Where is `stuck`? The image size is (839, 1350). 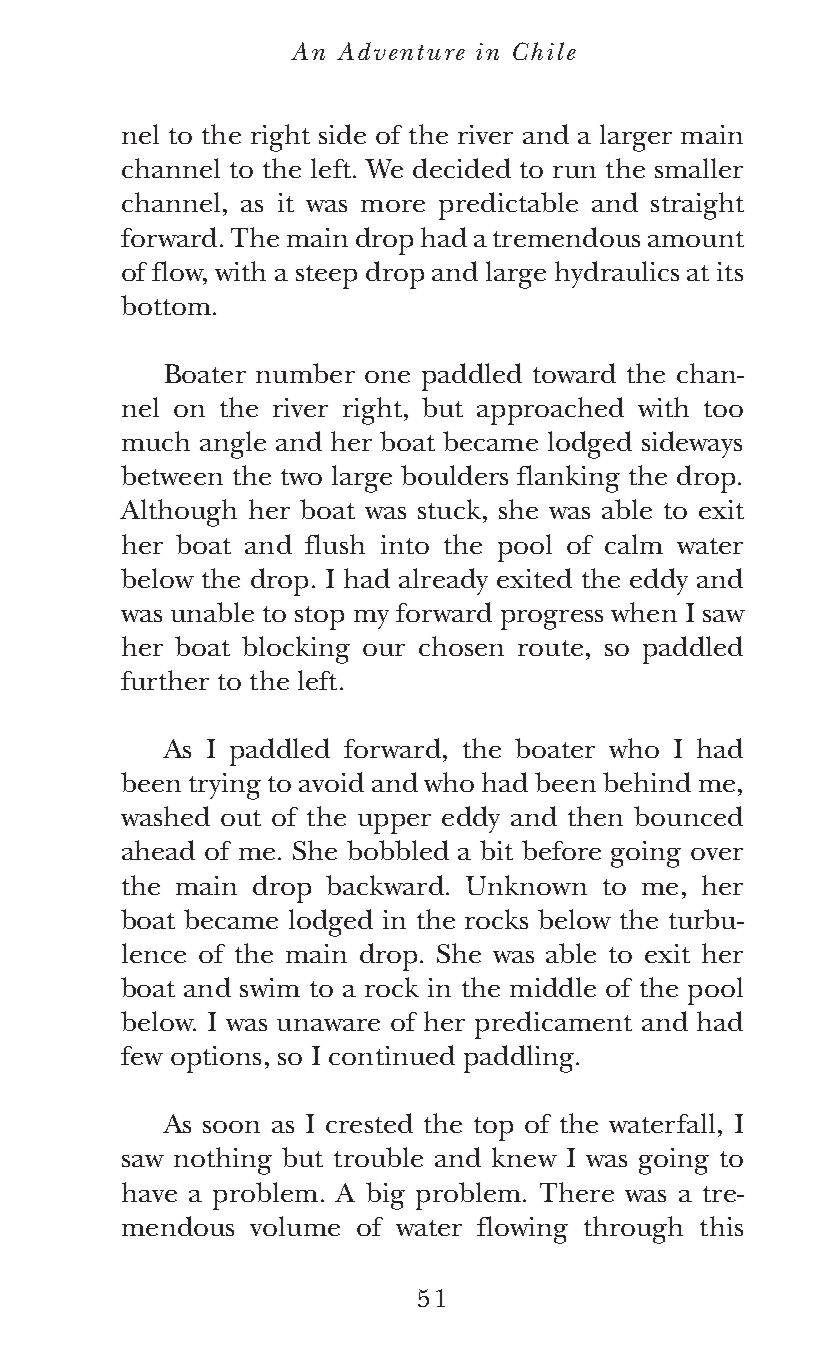 stuck is located at coordinates (449, 509).
